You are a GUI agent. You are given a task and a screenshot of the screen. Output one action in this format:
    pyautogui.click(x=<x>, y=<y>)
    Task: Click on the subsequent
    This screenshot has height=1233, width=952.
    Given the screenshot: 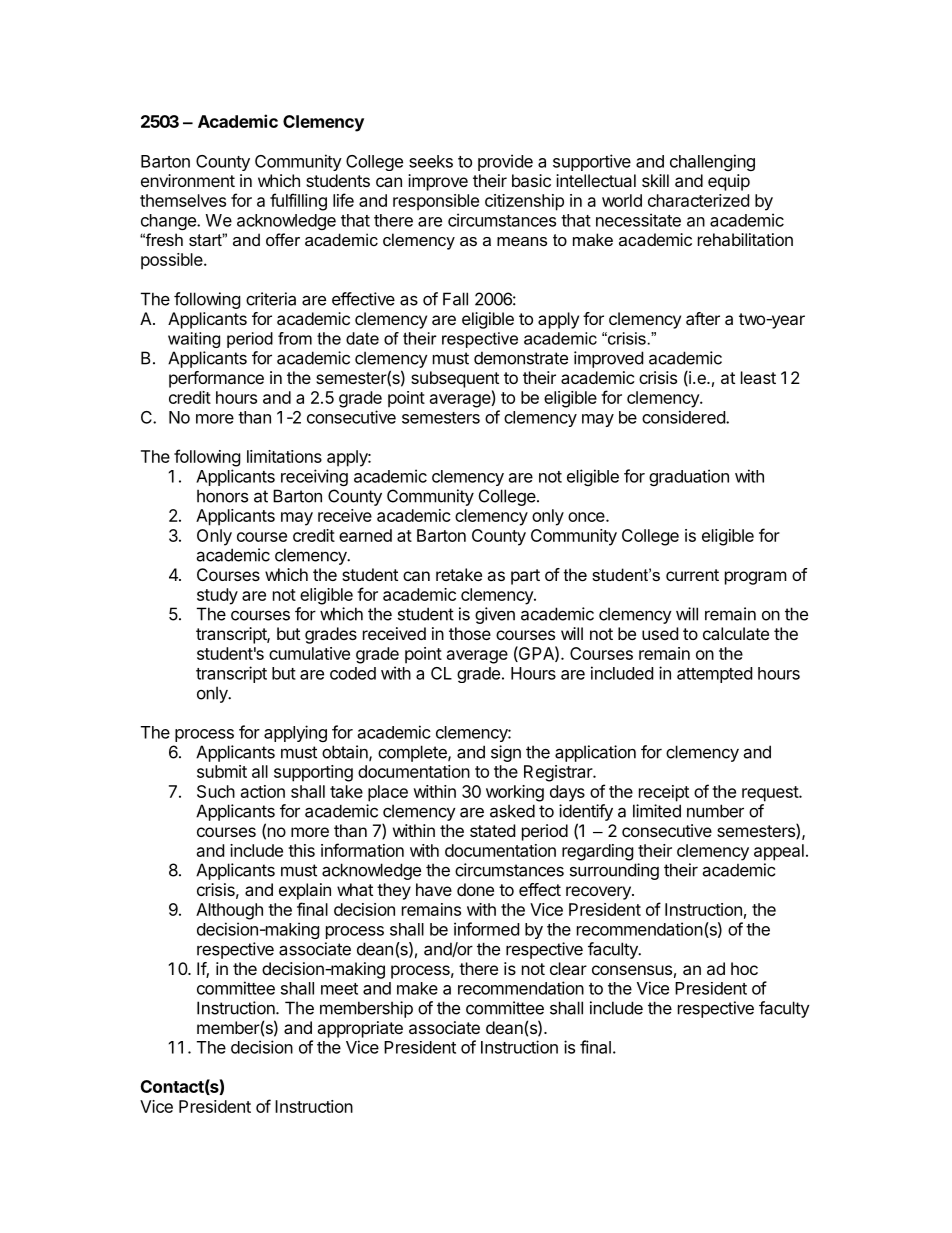 What is the action you would take?
    pyautogui.click(x=455, y=379)
